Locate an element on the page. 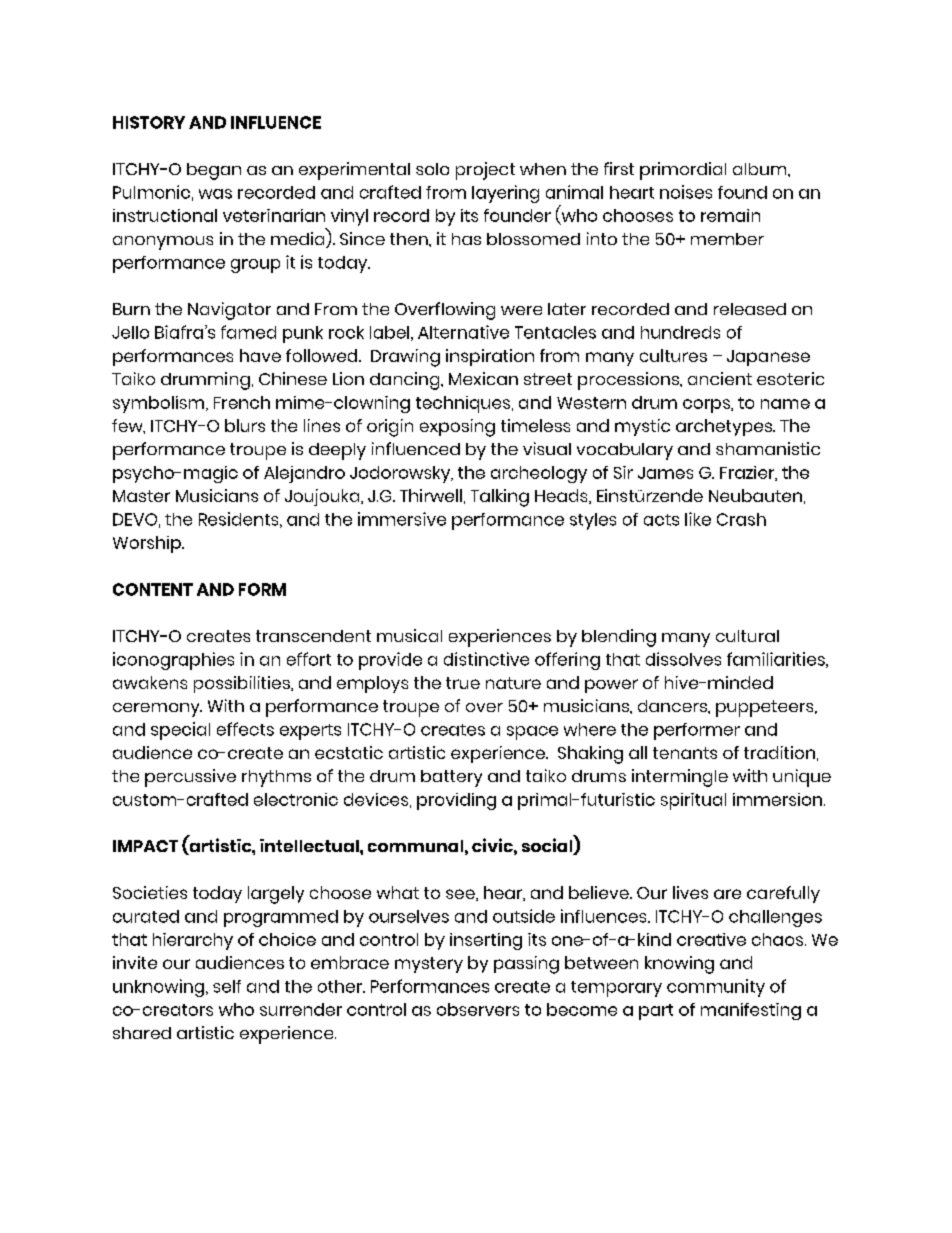 The width and height of the page is (952, 1233). project is located at coordinates (485, 171).
